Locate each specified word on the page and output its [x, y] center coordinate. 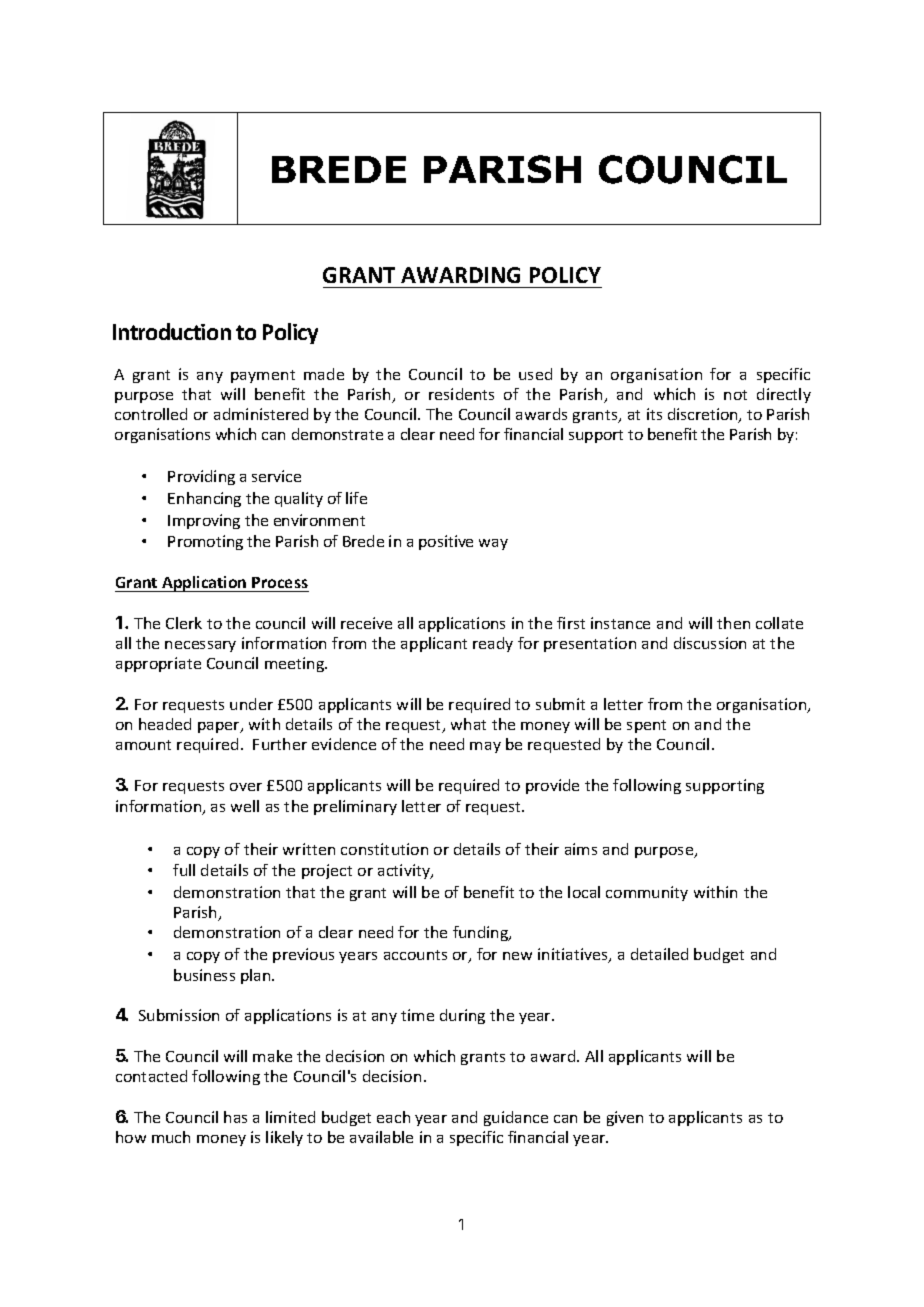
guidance [516, 1118]
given [625, 1118]
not [735, 395]
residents [461, 394]
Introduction [172, 331]
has [235, 1117]
